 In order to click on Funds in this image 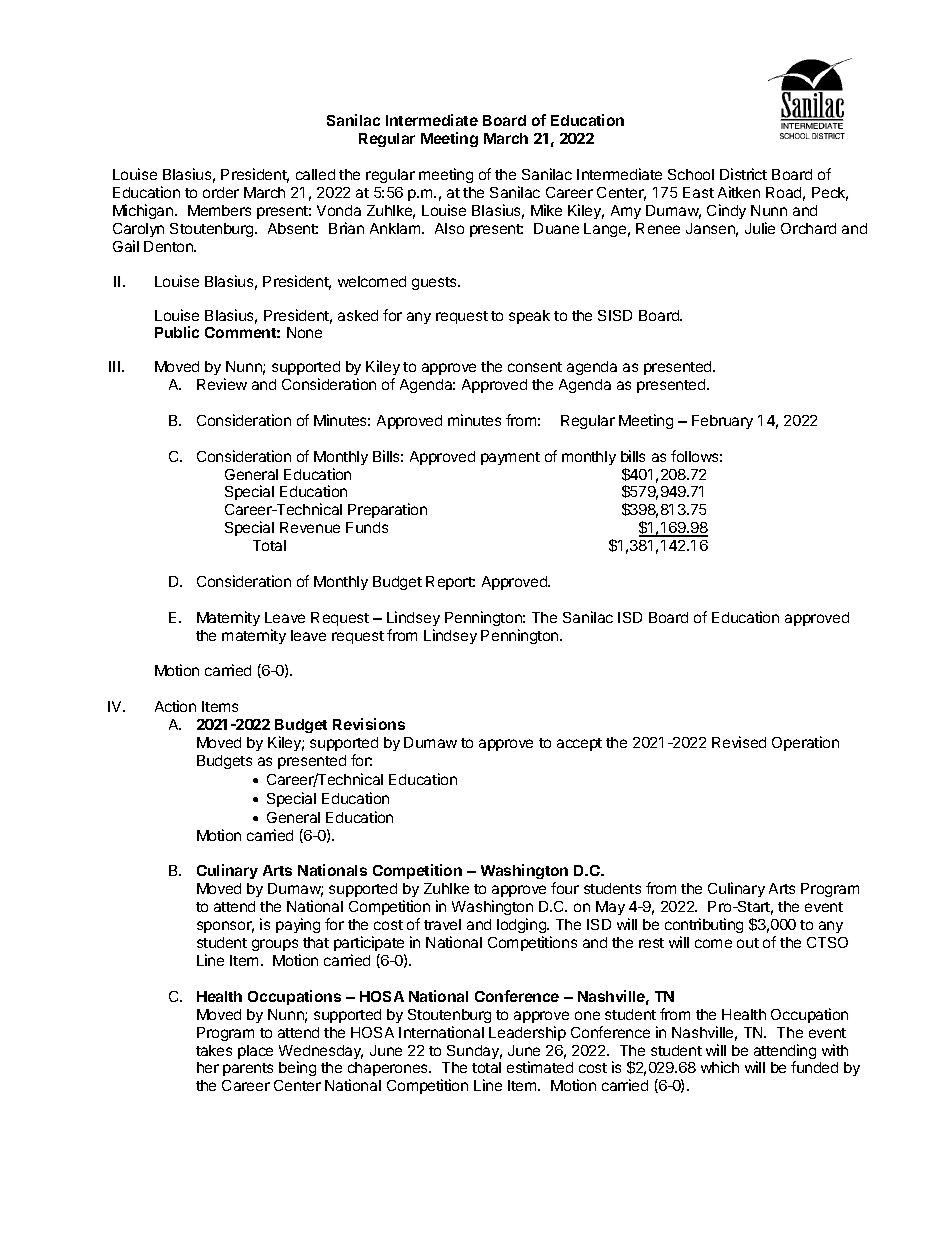, I will do `click(367, 527)`.
